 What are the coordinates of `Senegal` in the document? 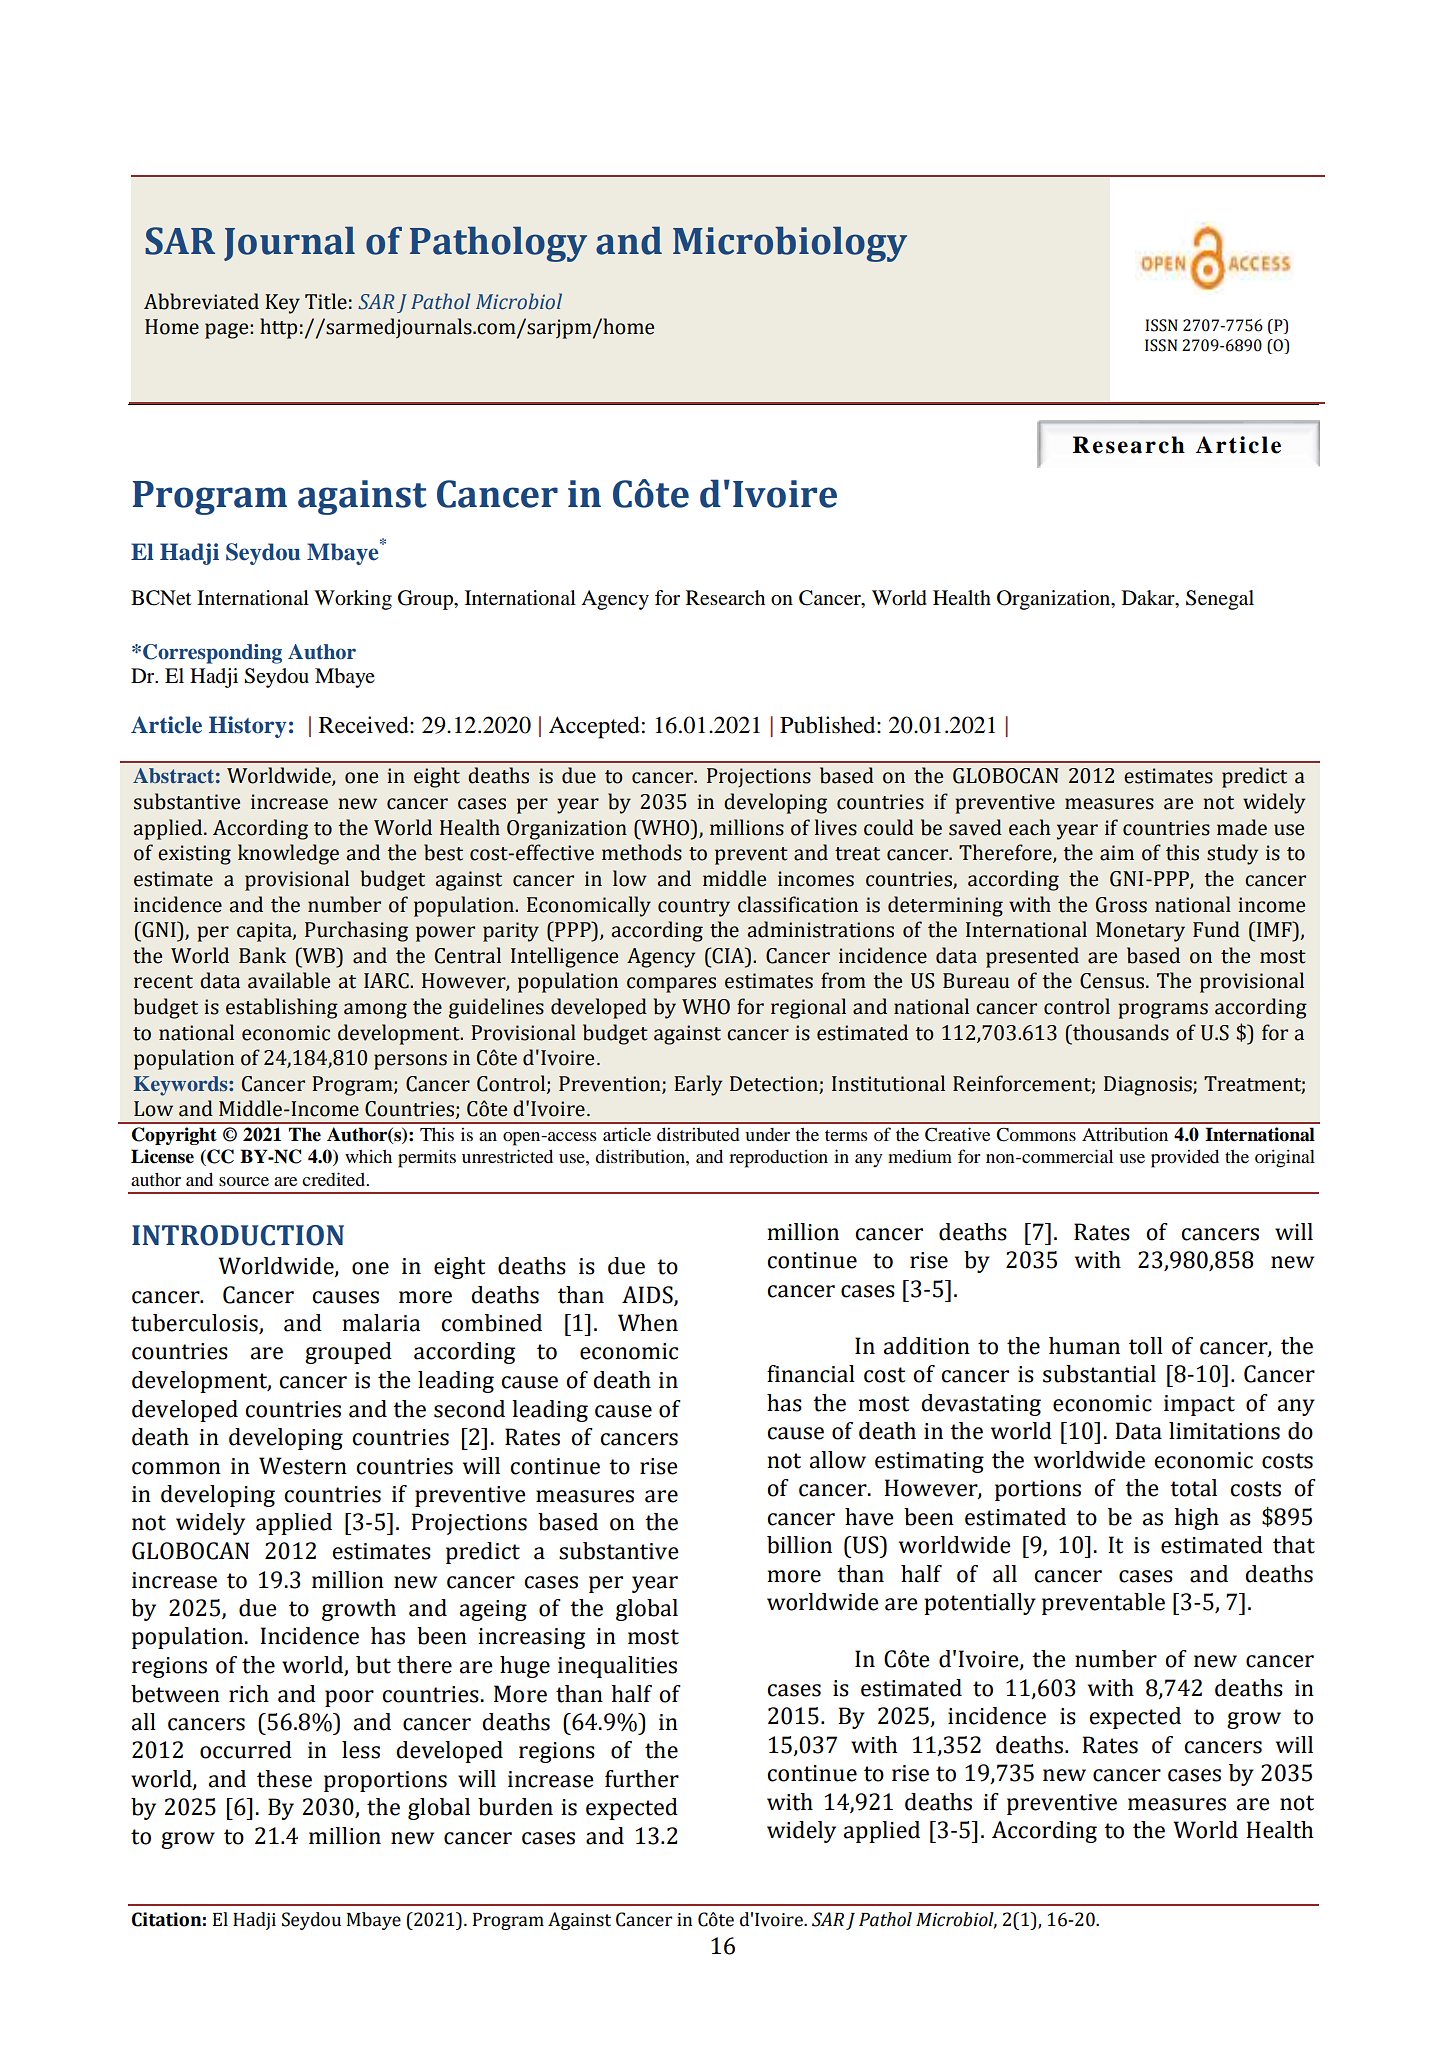 It's located at (1220, 600).
